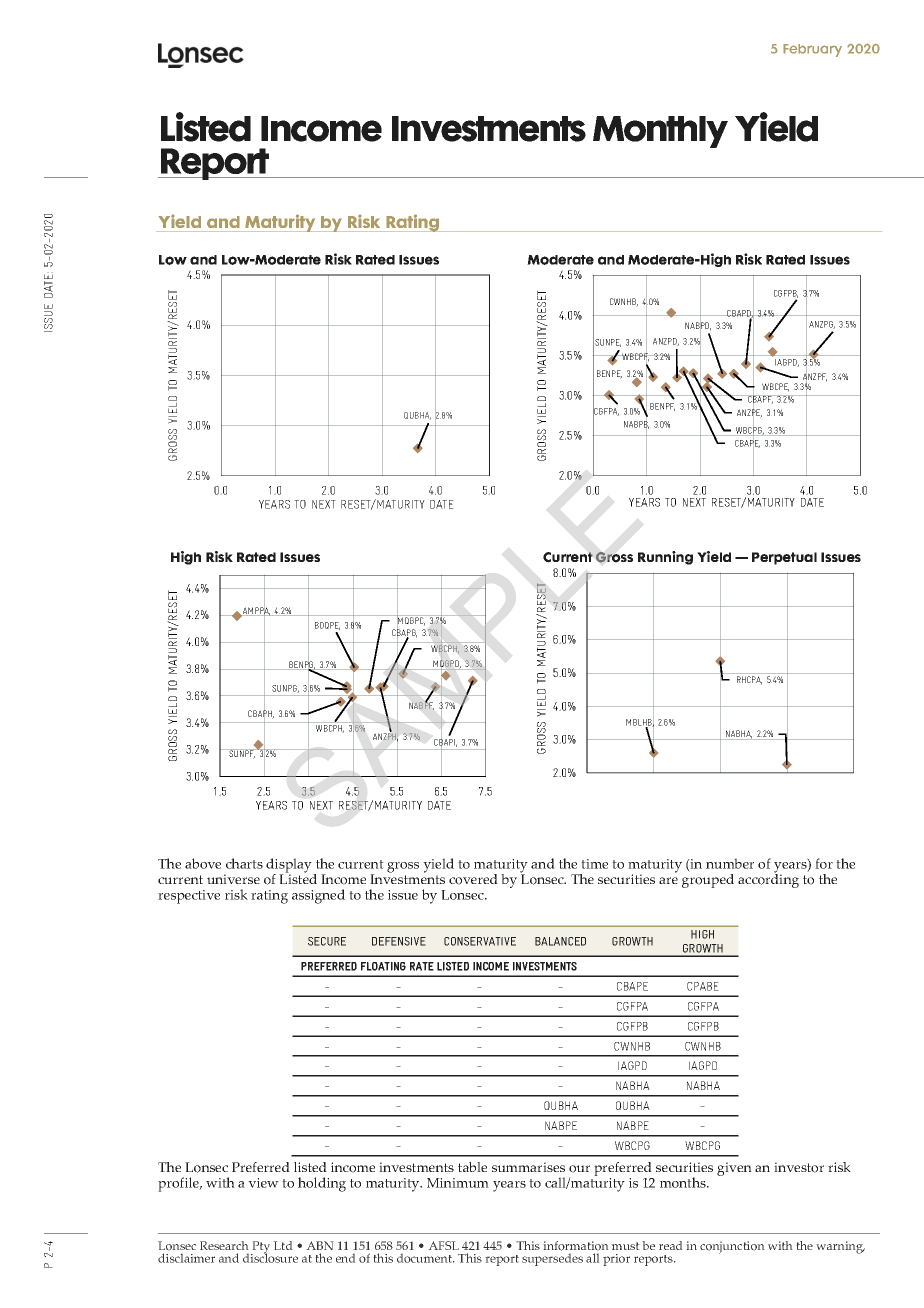  What do you see at coordinates (480, 941) in the page?
I see `CONSERVATIVE` at bounding box center [480, 941].
